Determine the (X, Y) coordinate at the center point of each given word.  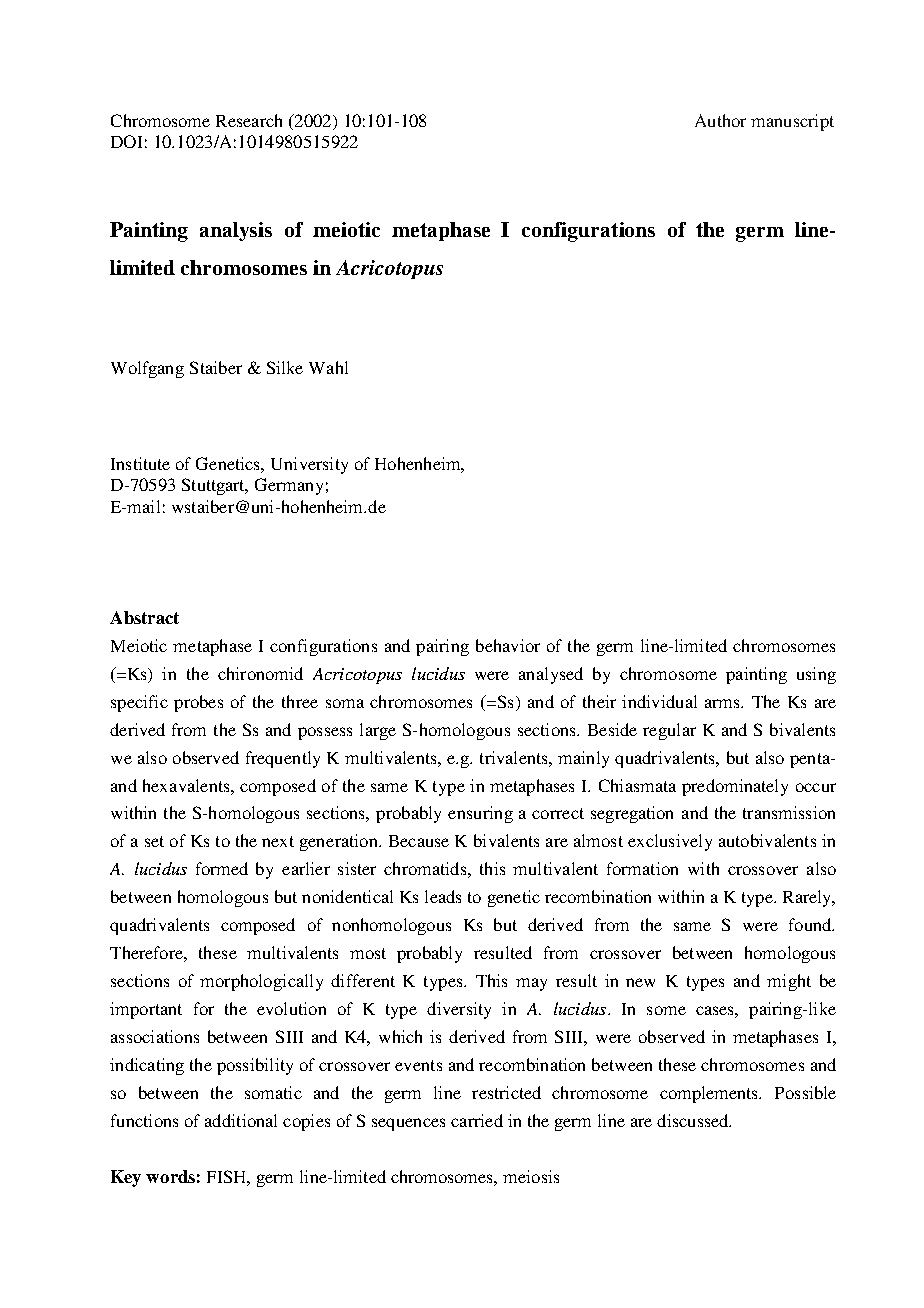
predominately (735, 787)
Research (249, 120)
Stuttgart (215, 486)
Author (720, 120)
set (154, 841)
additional (241, 1120)
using (816, 675)
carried (477, 1120)
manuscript (792, 122)
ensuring (480, 814)
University (309, 465)
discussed (694, 1120)
